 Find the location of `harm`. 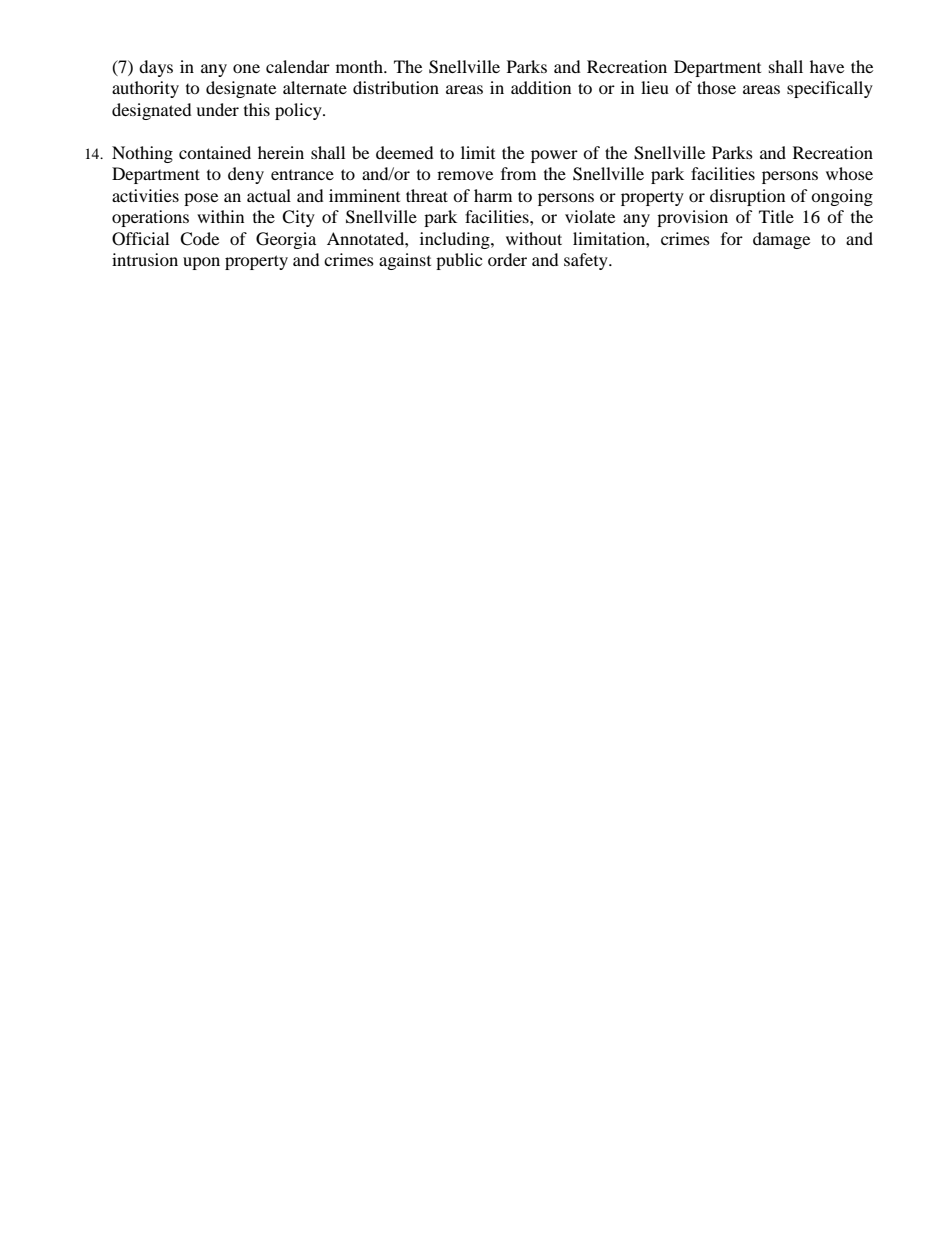

harm is located at coordinates (493, 195).
